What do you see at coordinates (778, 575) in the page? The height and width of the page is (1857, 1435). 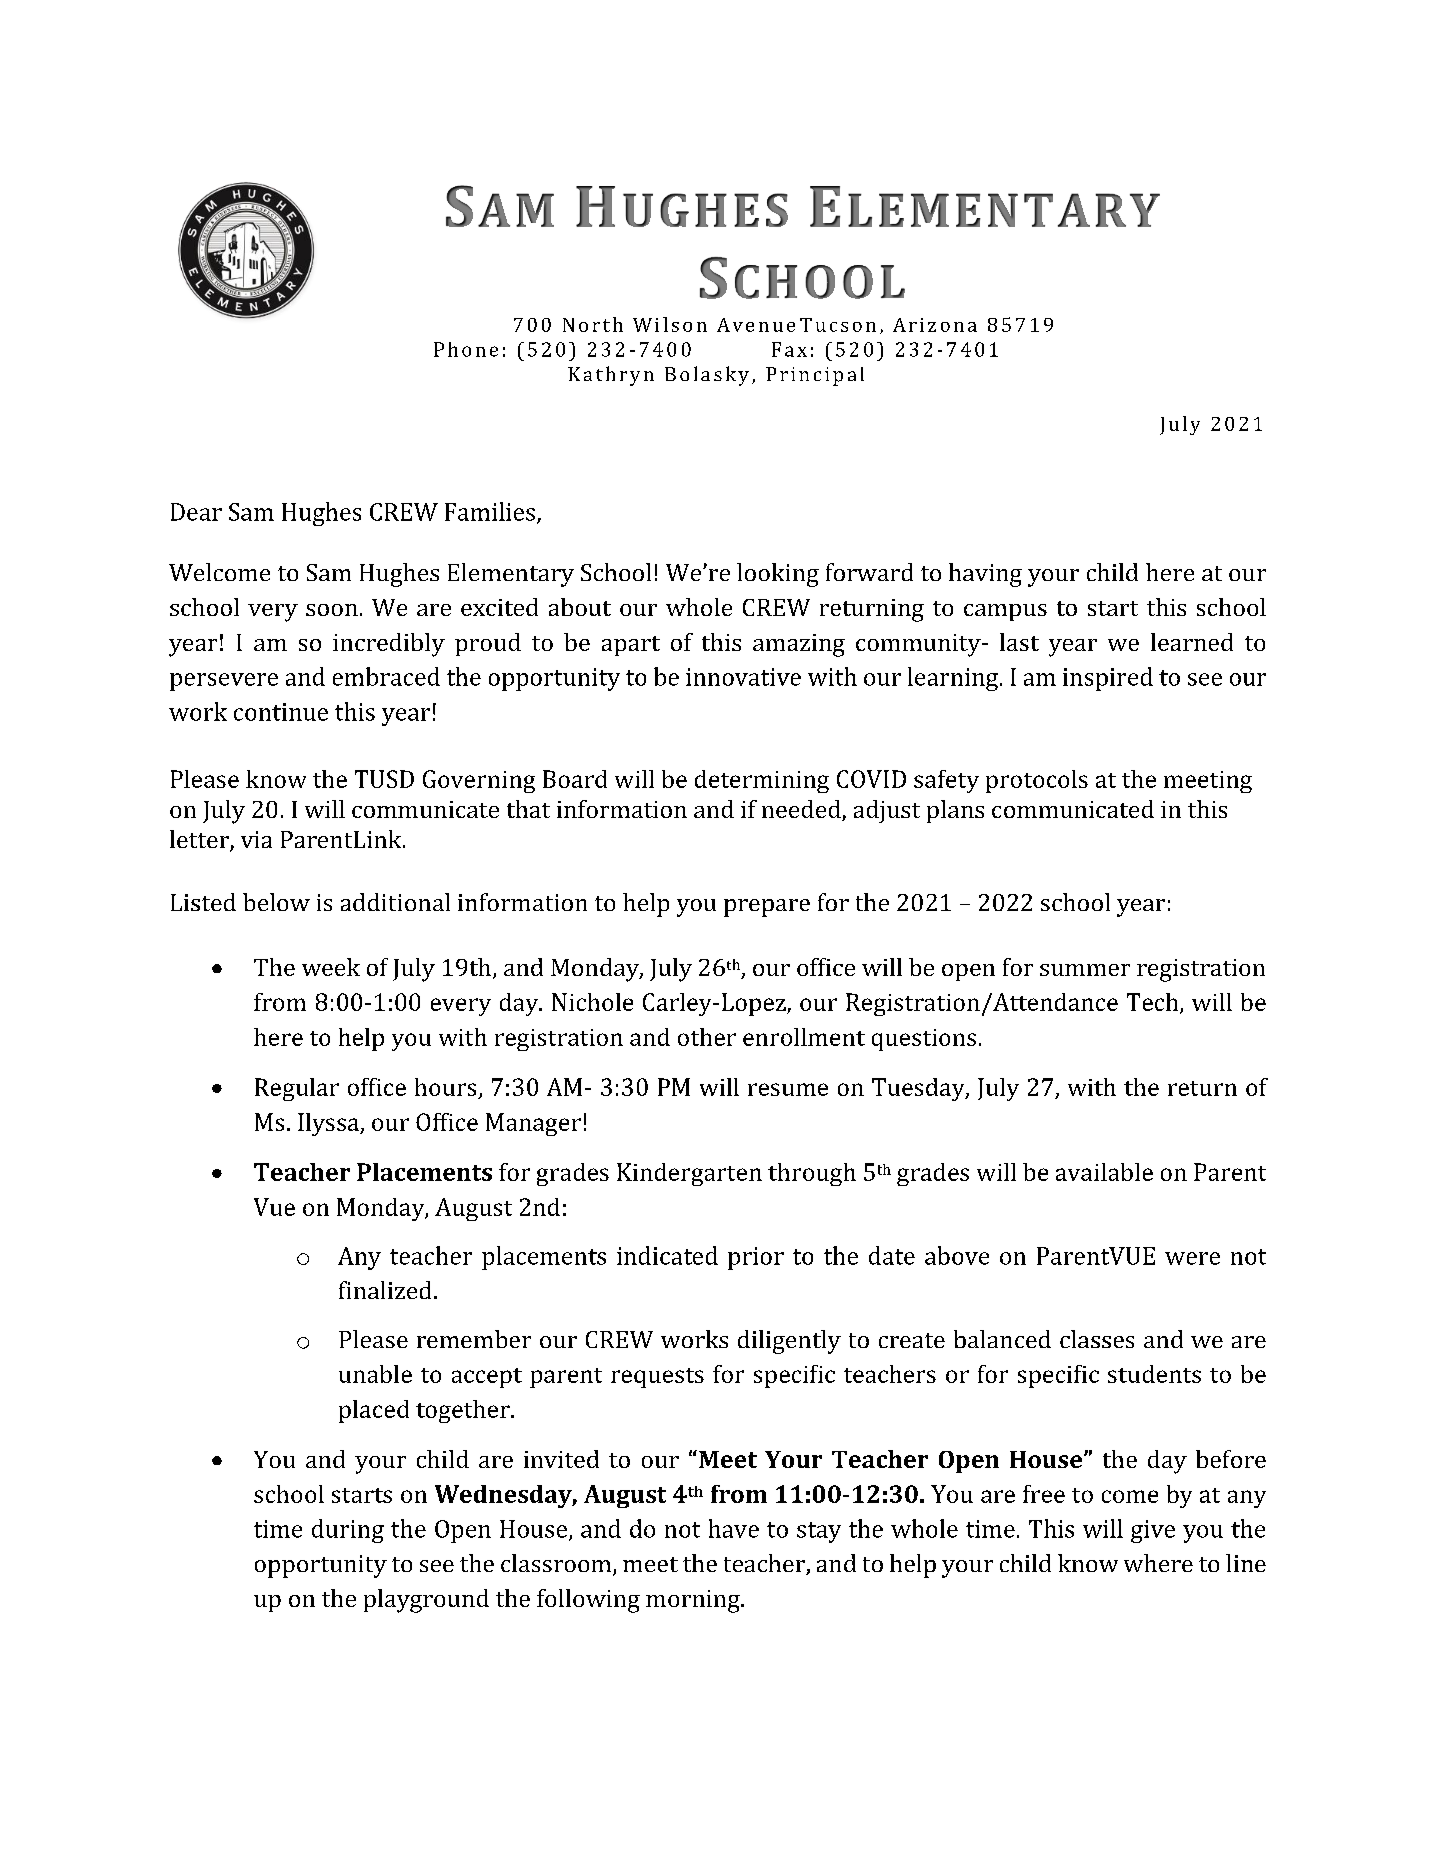 I see `looking` at bounding box center [778, 575].
